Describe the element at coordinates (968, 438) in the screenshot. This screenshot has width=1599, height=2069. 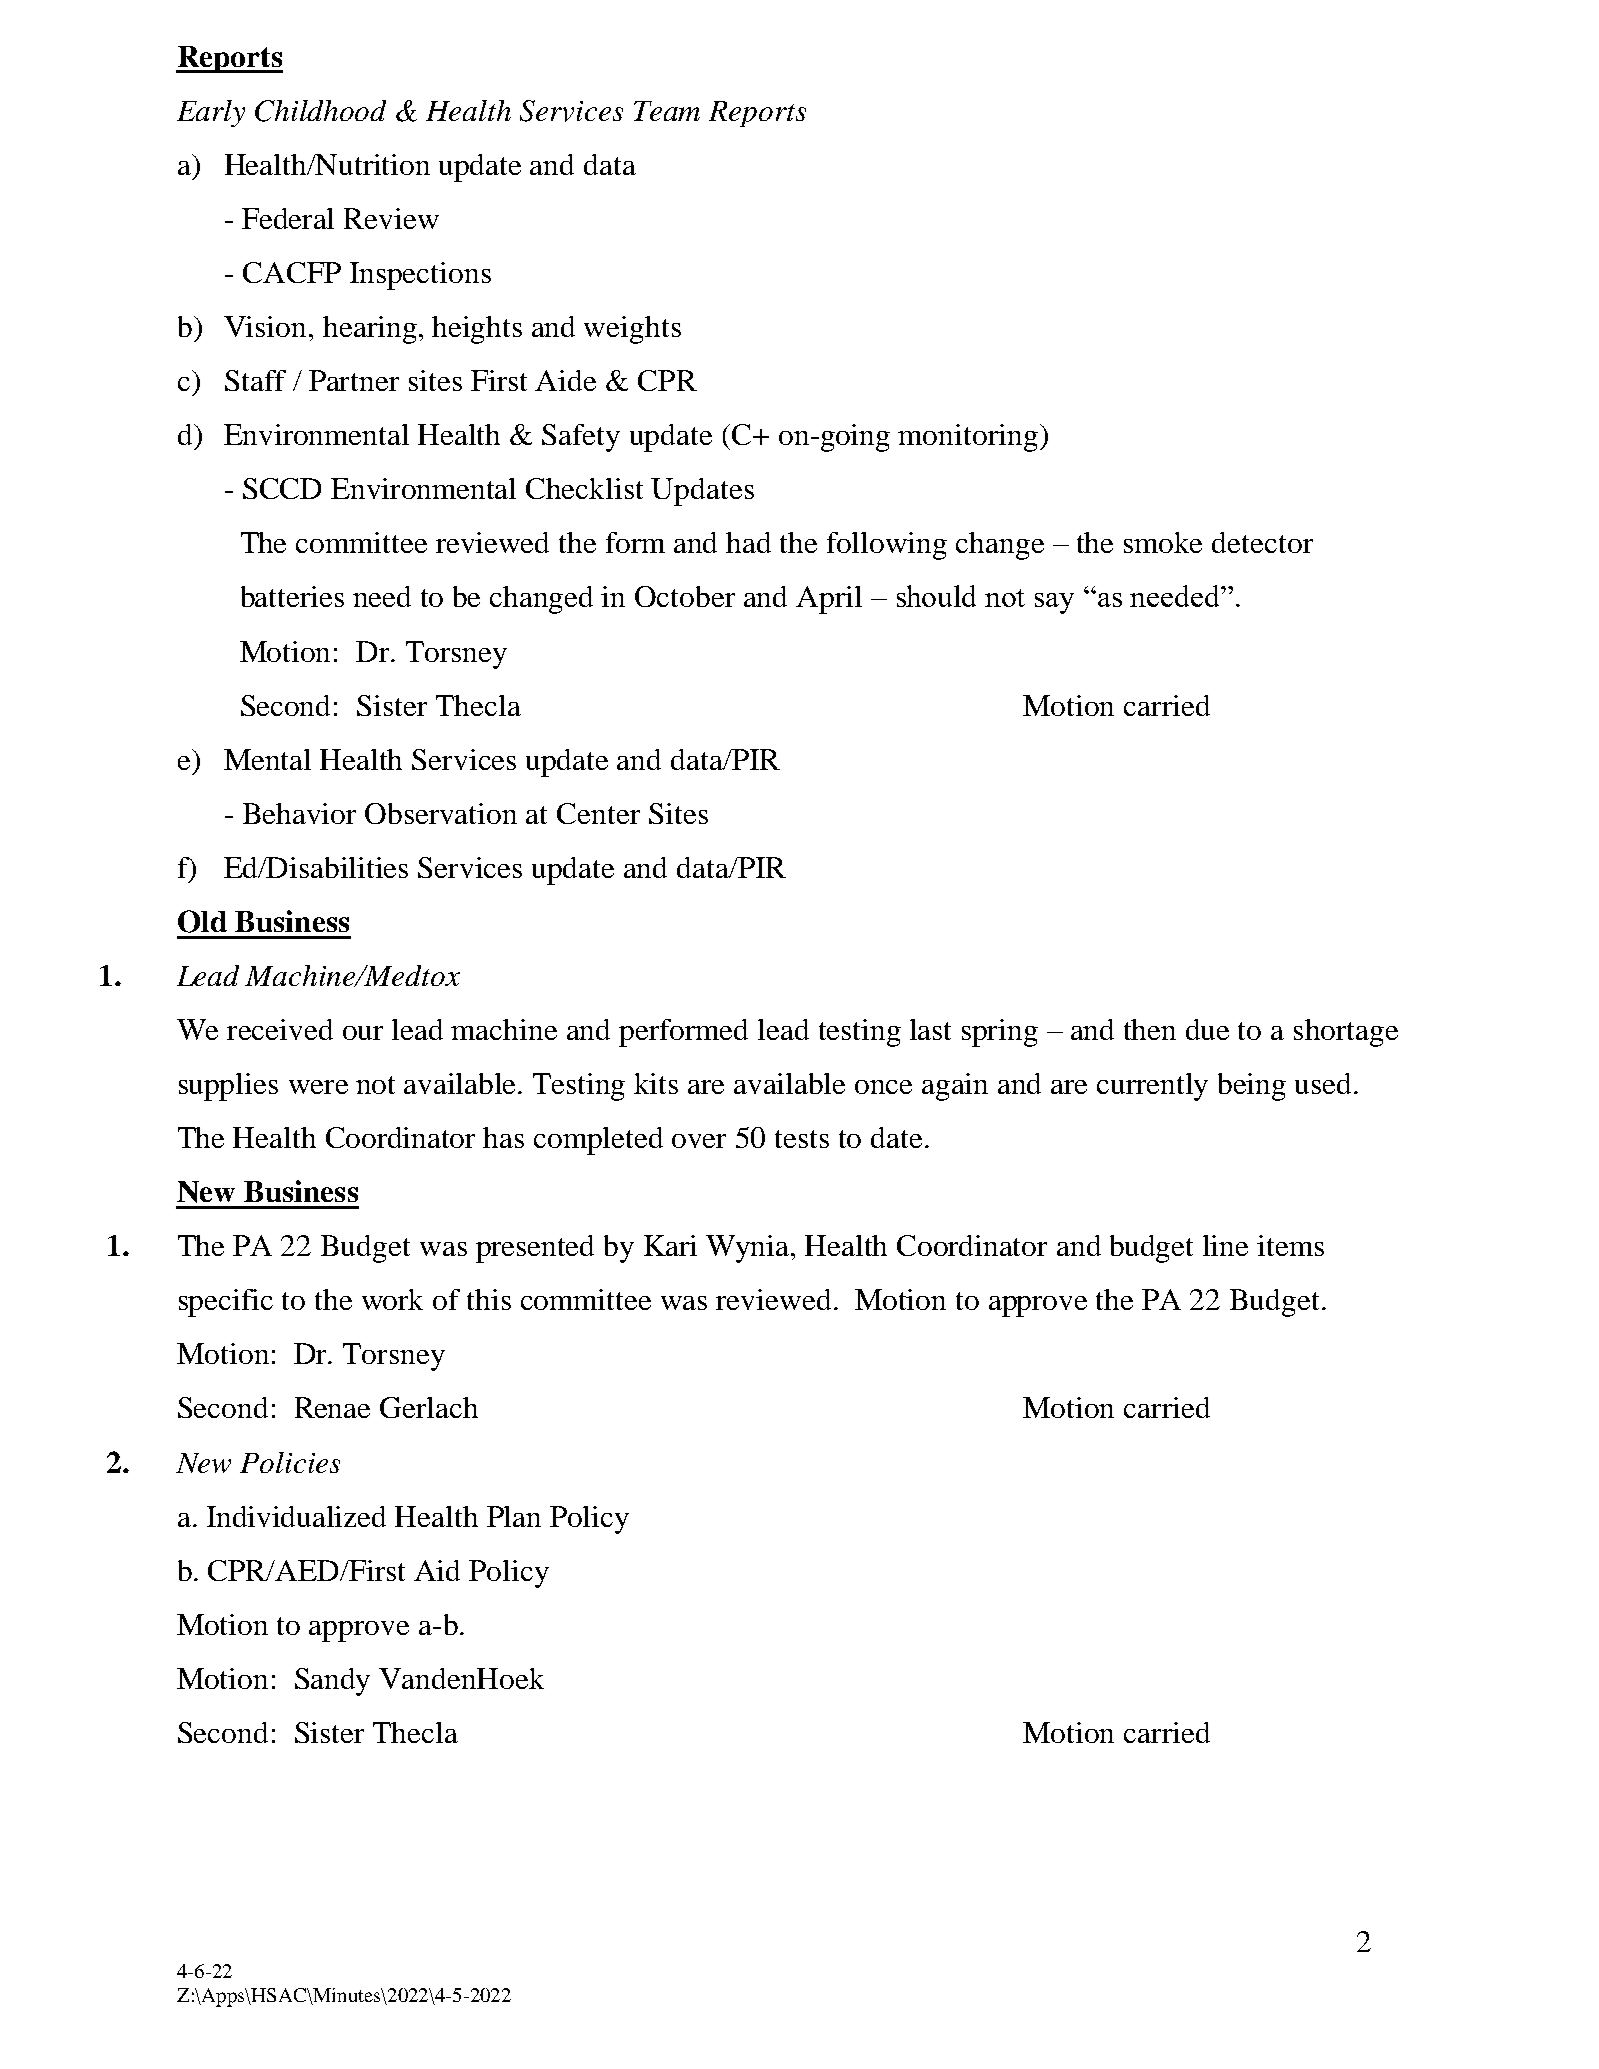
I see `monitoring` at that location.
